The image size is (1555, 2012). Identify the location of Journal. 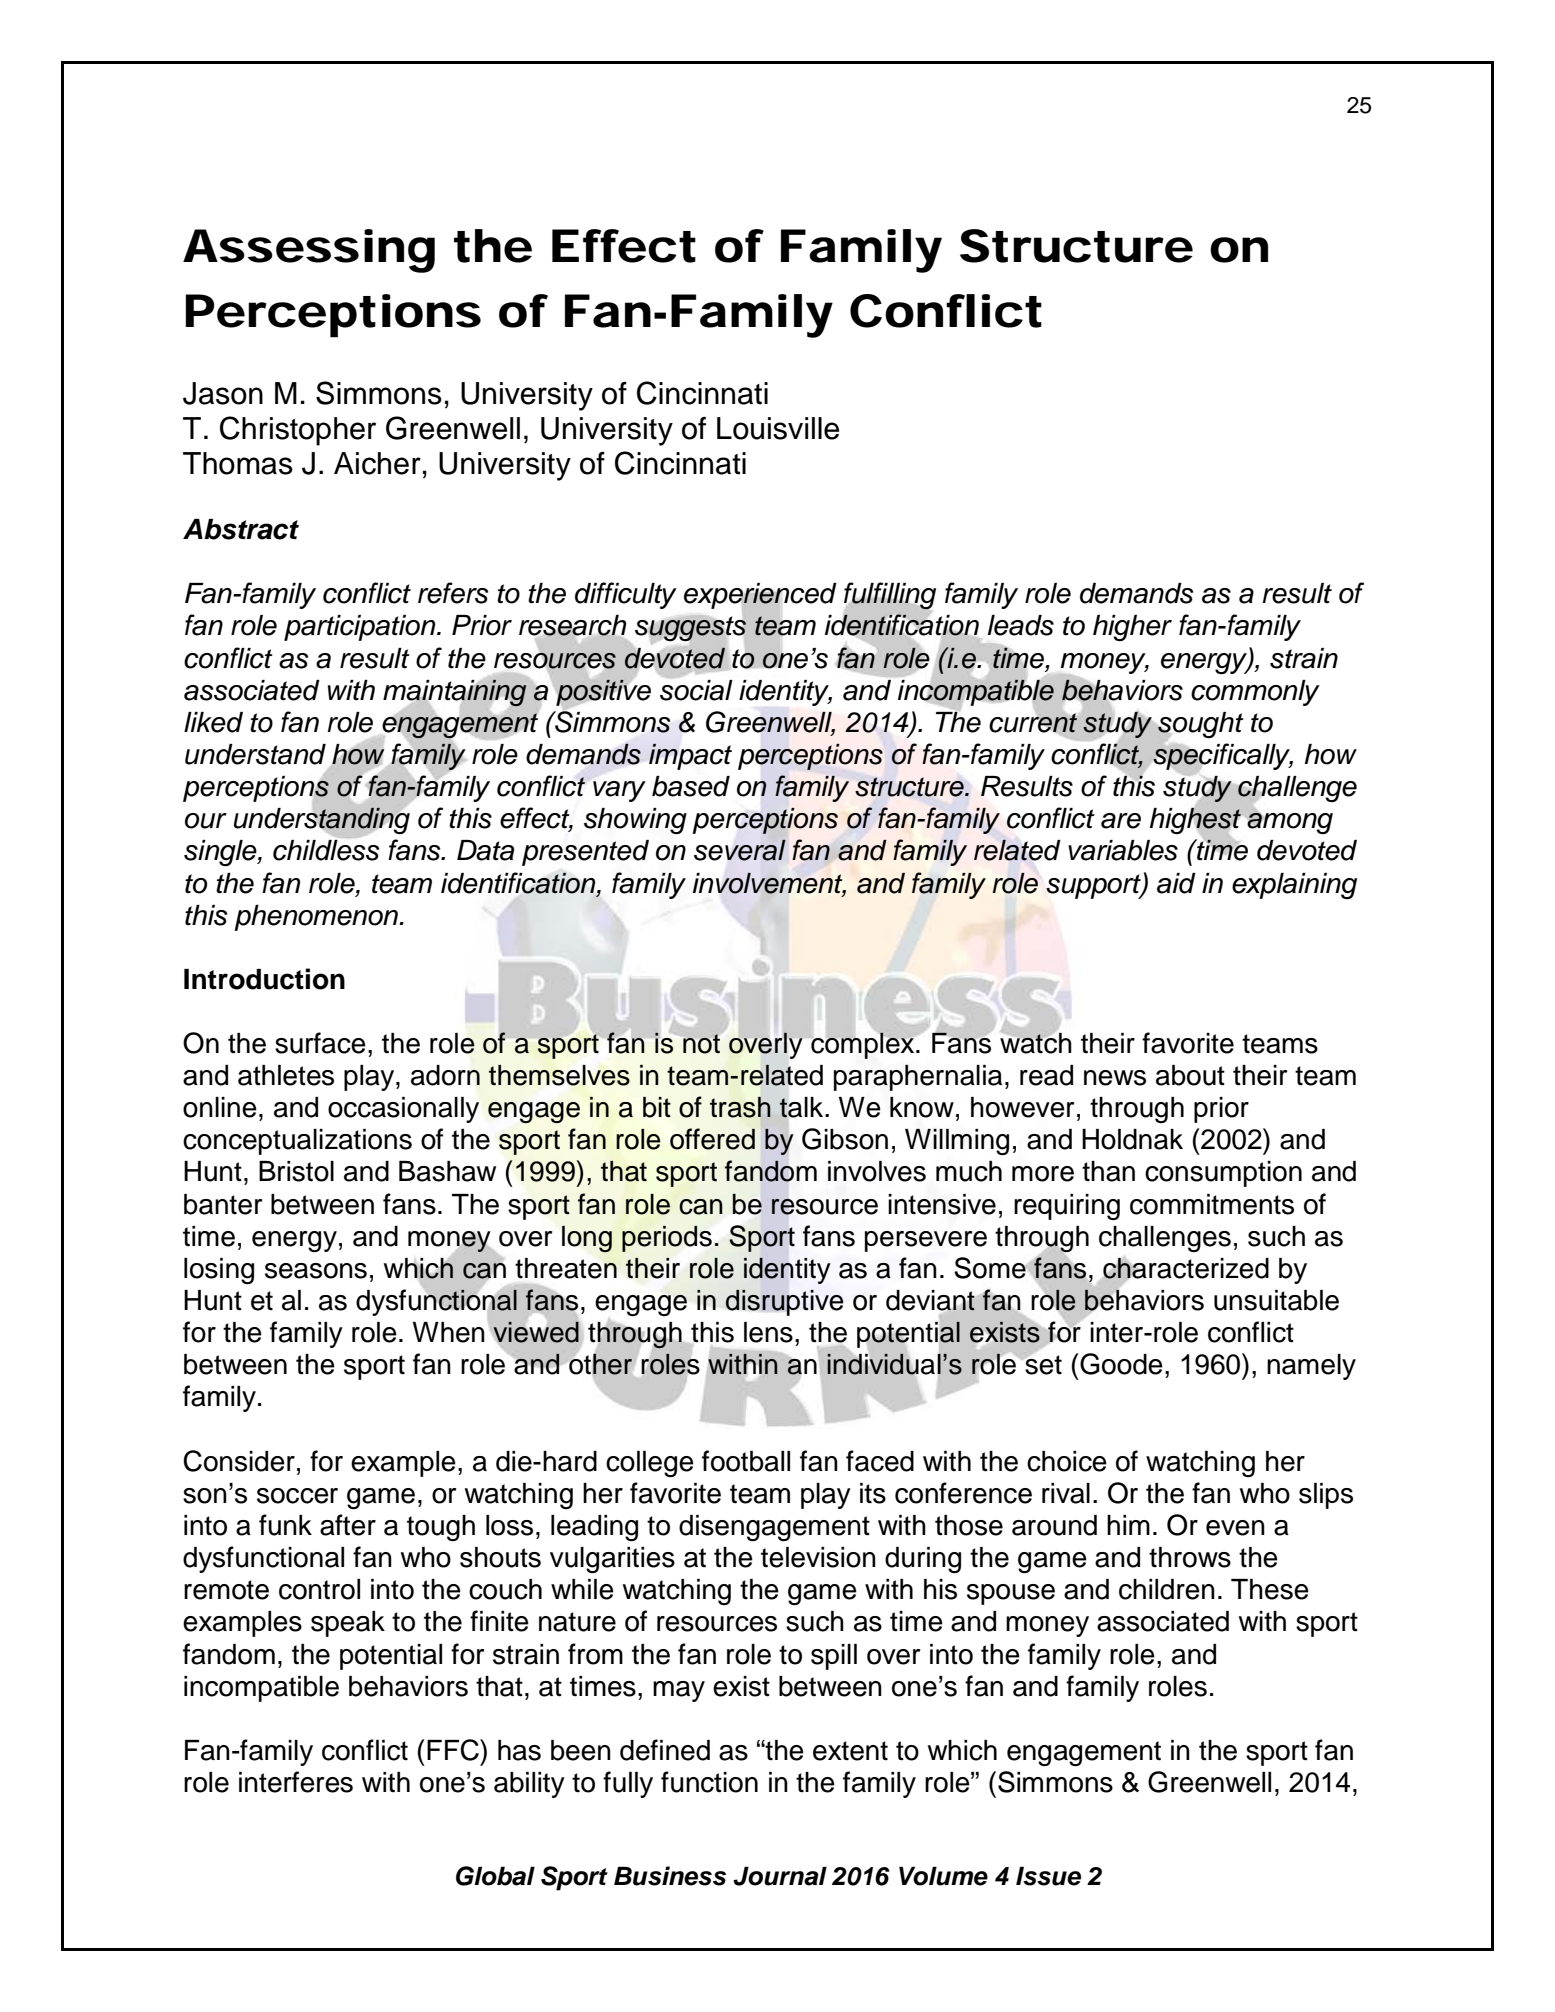
(780, 1876).
